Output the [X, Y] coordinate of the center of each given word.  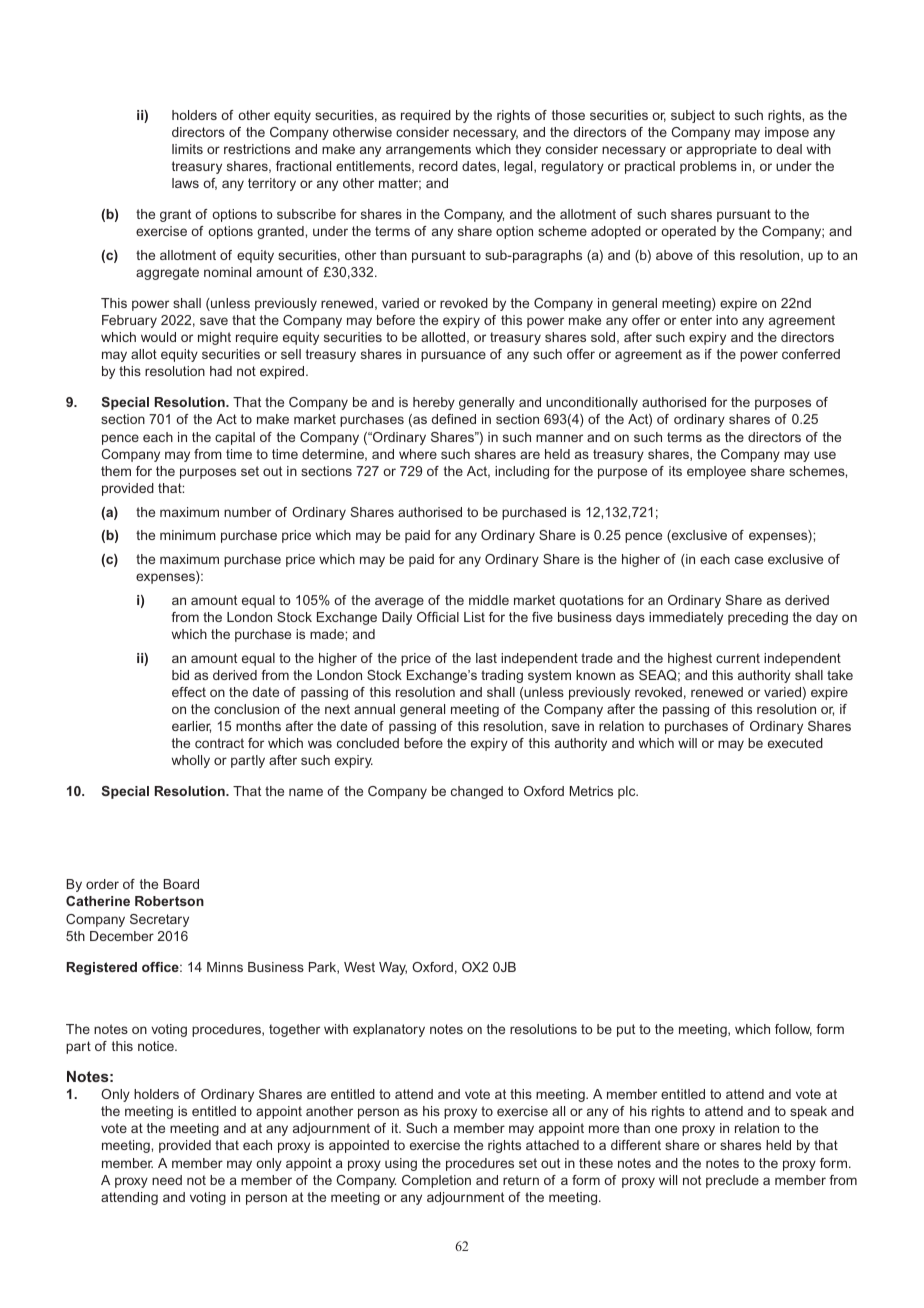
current [738, 658]
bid [180, 675]
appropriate [721, 150]
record [438, 166]
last [486, 658]
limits [187, 149]
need [167, 1180]
